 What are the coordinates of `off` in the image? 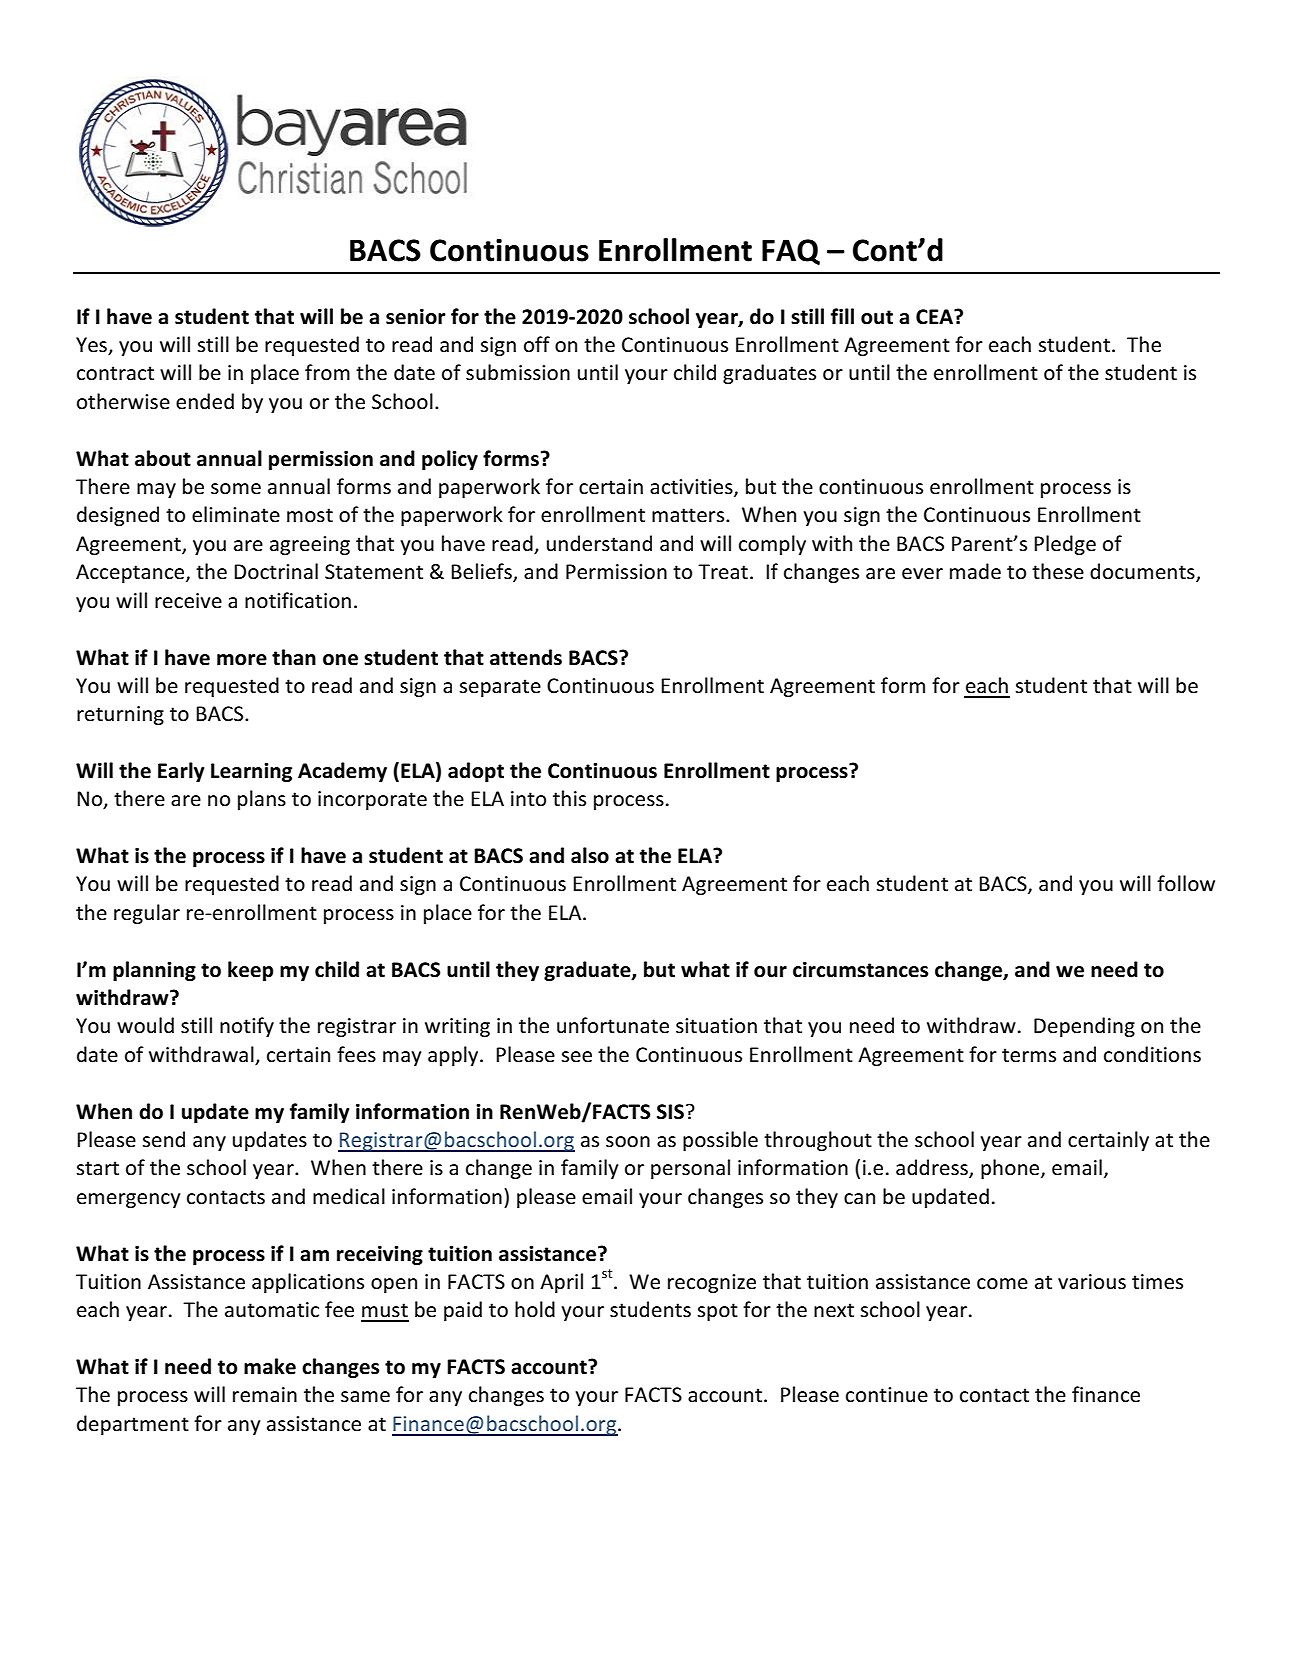 It's located at (537, 344).
